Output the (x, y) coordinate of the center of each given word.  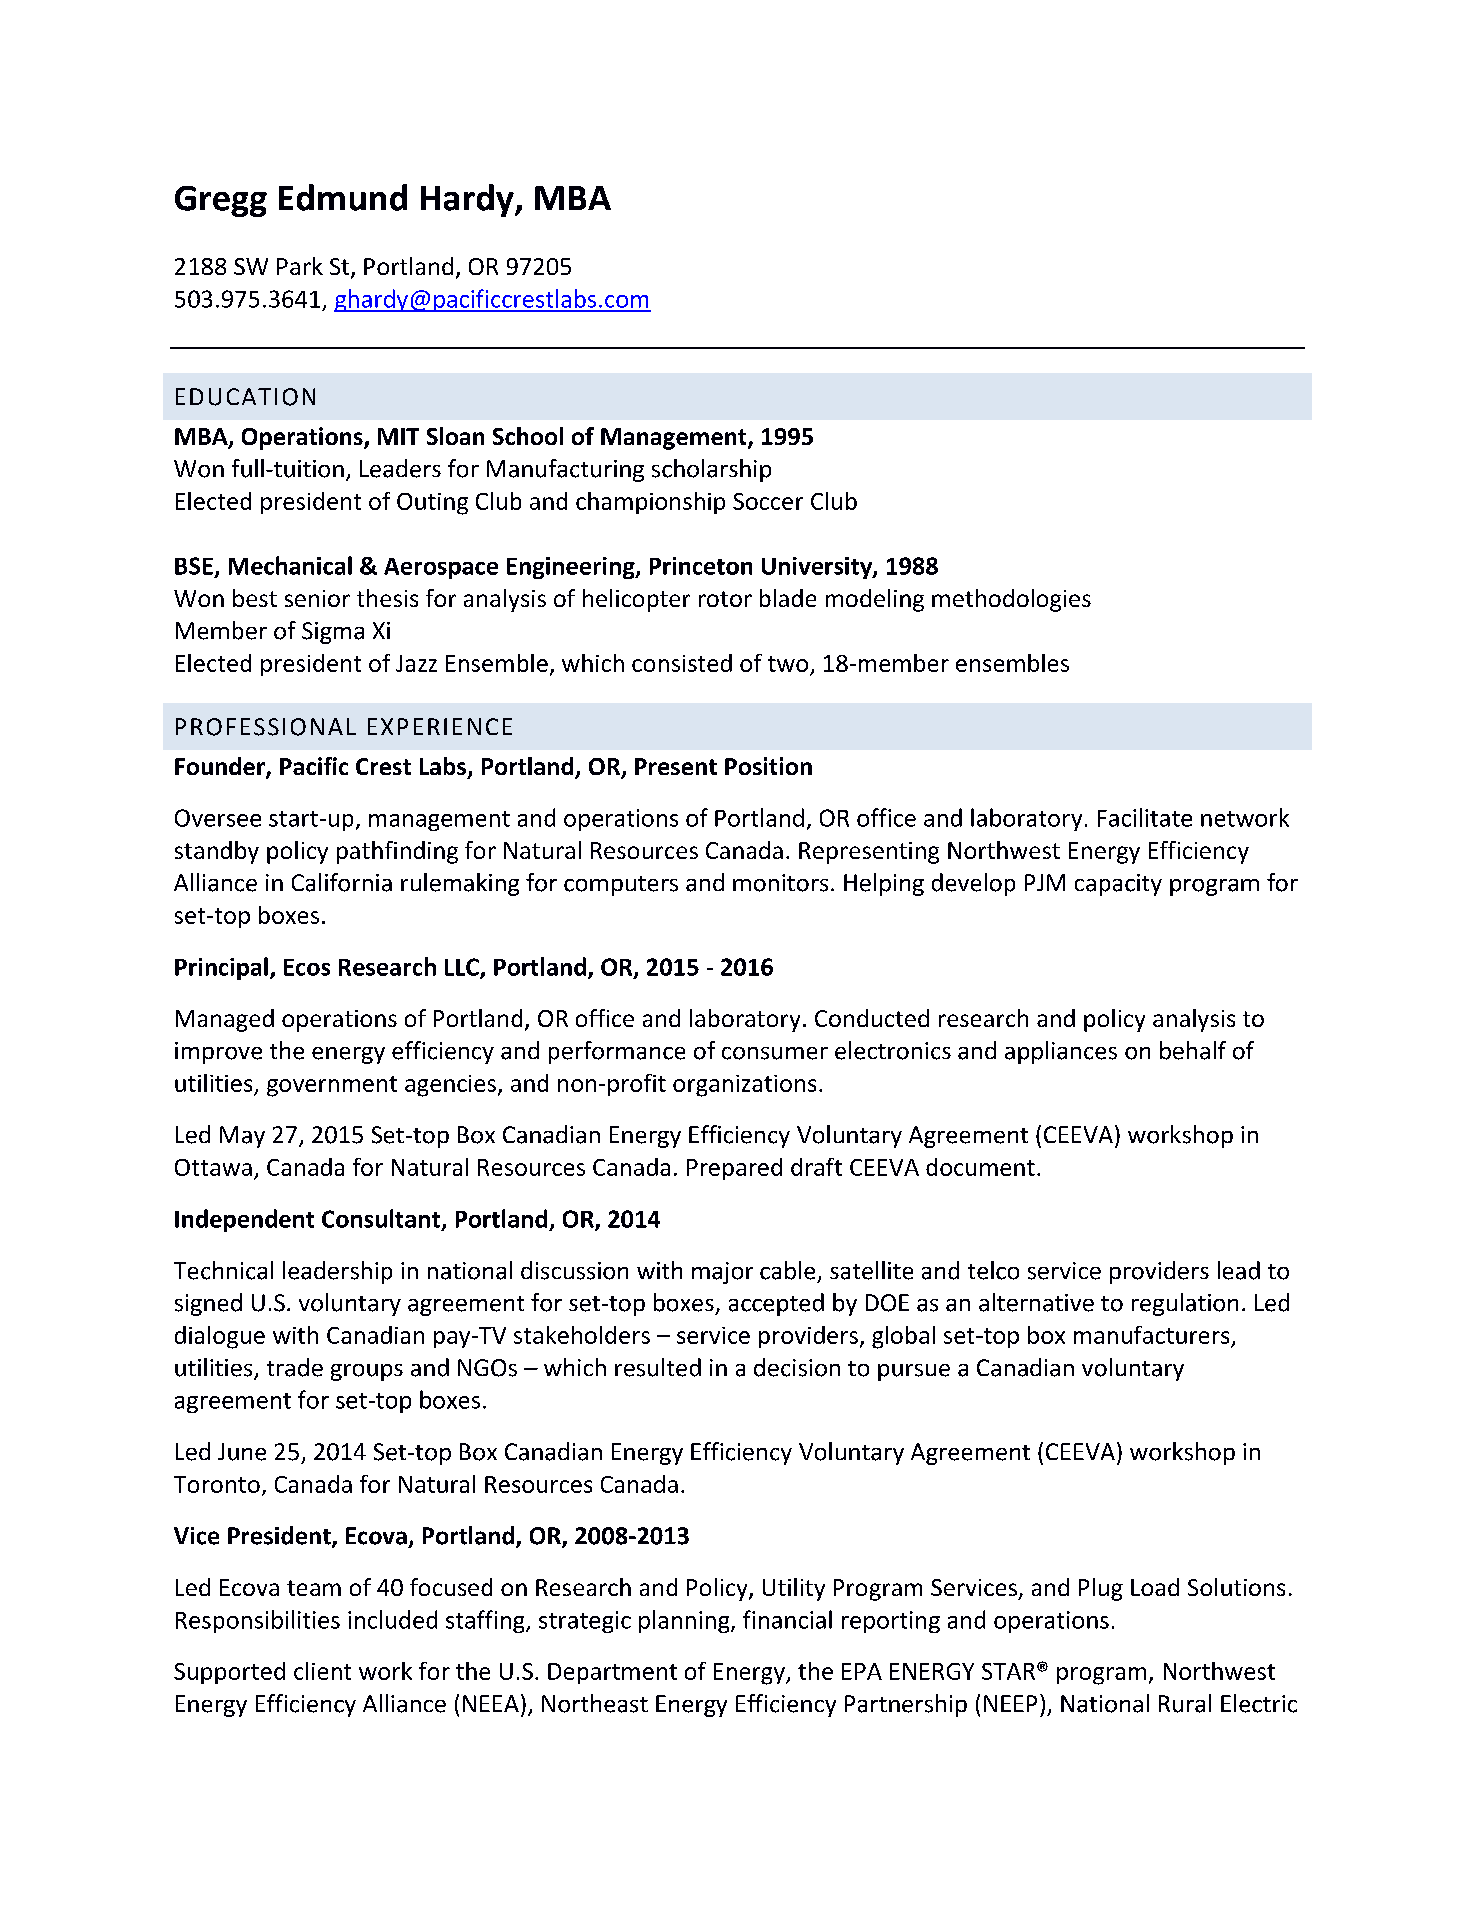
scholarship (711, 470)
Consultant (381, 1218)
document (980, 1167)
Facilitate (1145, 817)
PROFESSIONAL (266, 727)
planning (685, 1621)
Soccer (768, 501)
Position (768, 766)
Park (300, 266)
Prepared (734, 1169)
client (322, 1671)
